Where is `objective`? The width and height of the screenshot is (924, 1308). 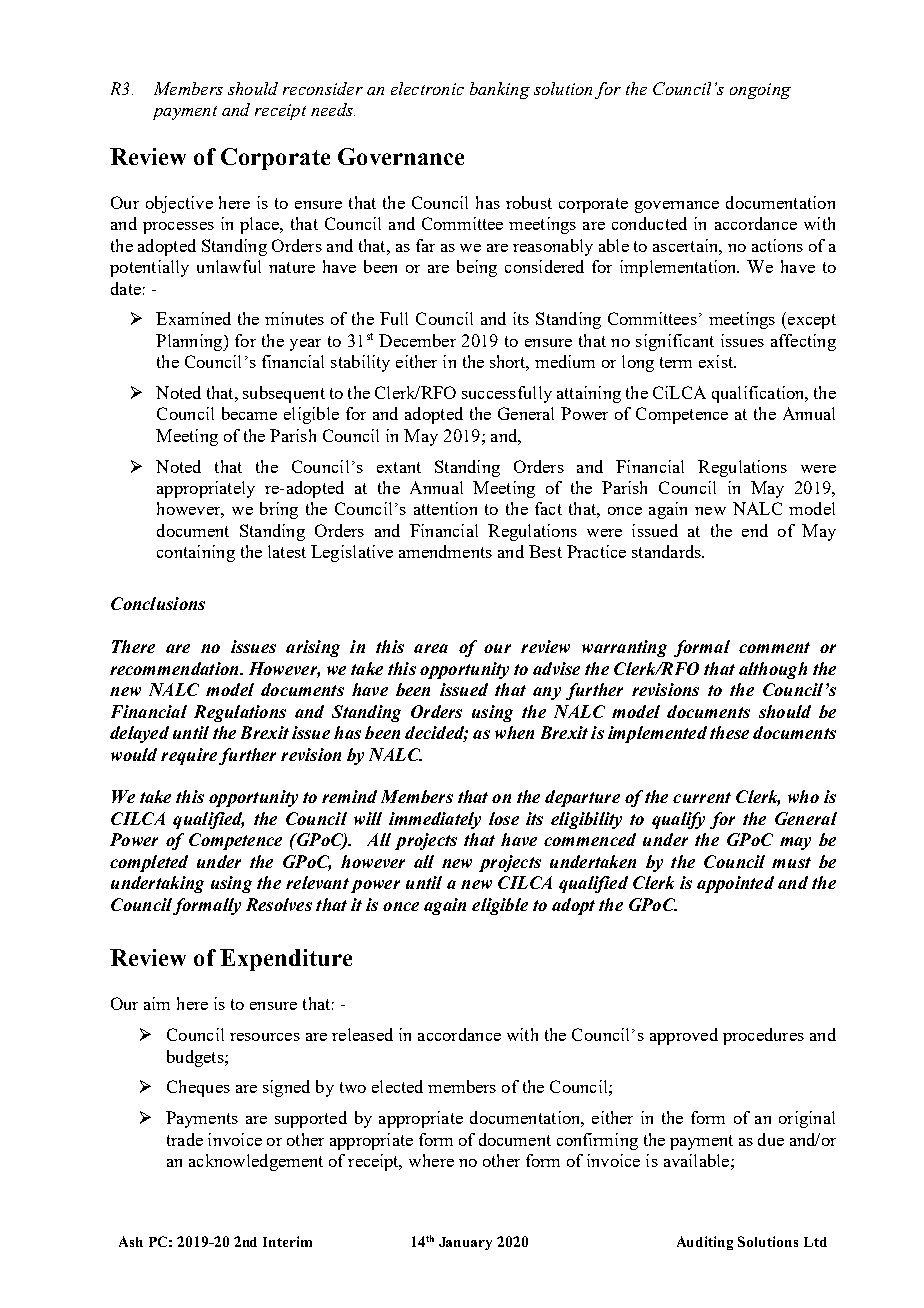 objective is located at coordinates (179, 204).
